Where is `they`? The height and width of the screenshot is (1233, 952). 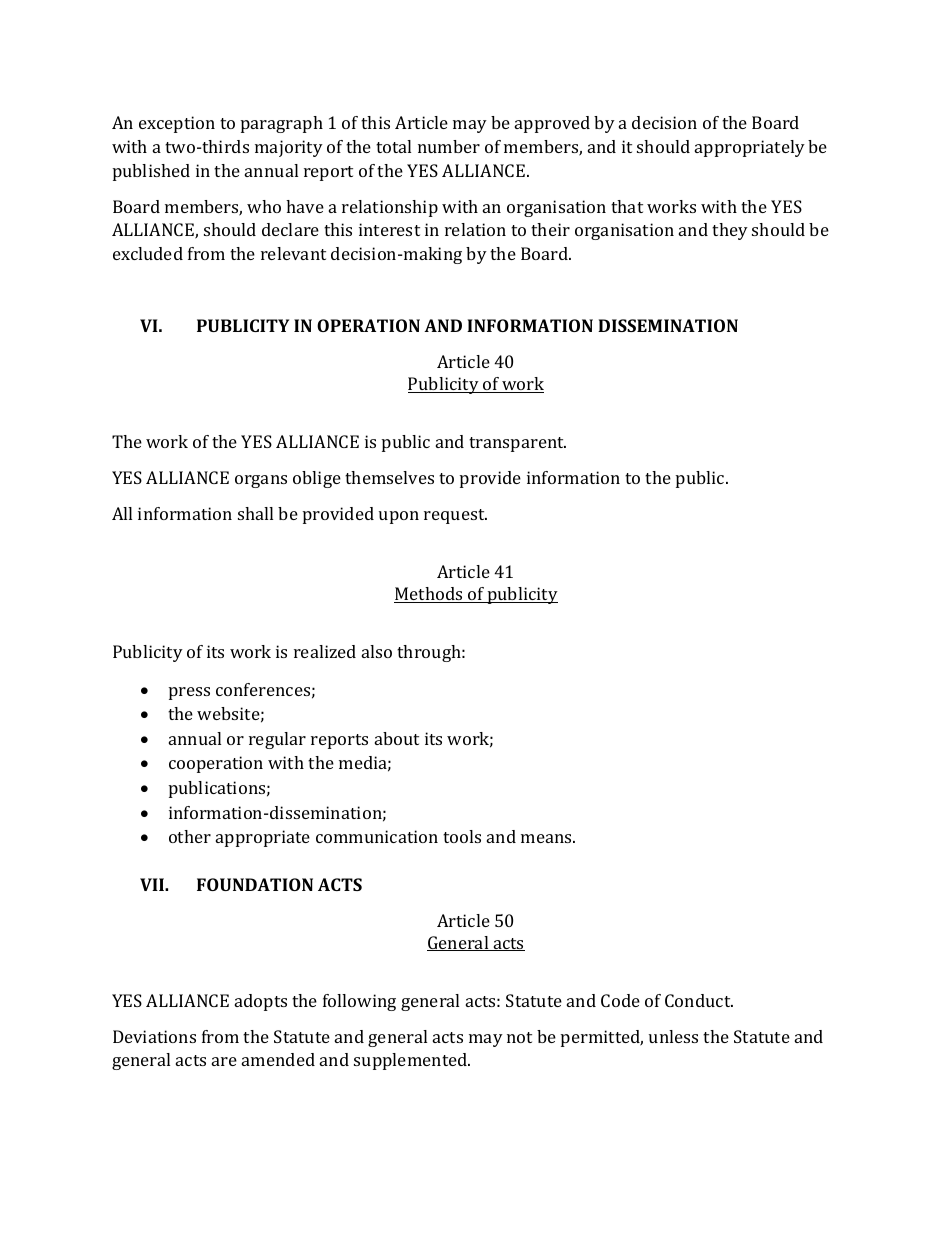
they is located at coordinates (730, 231).
